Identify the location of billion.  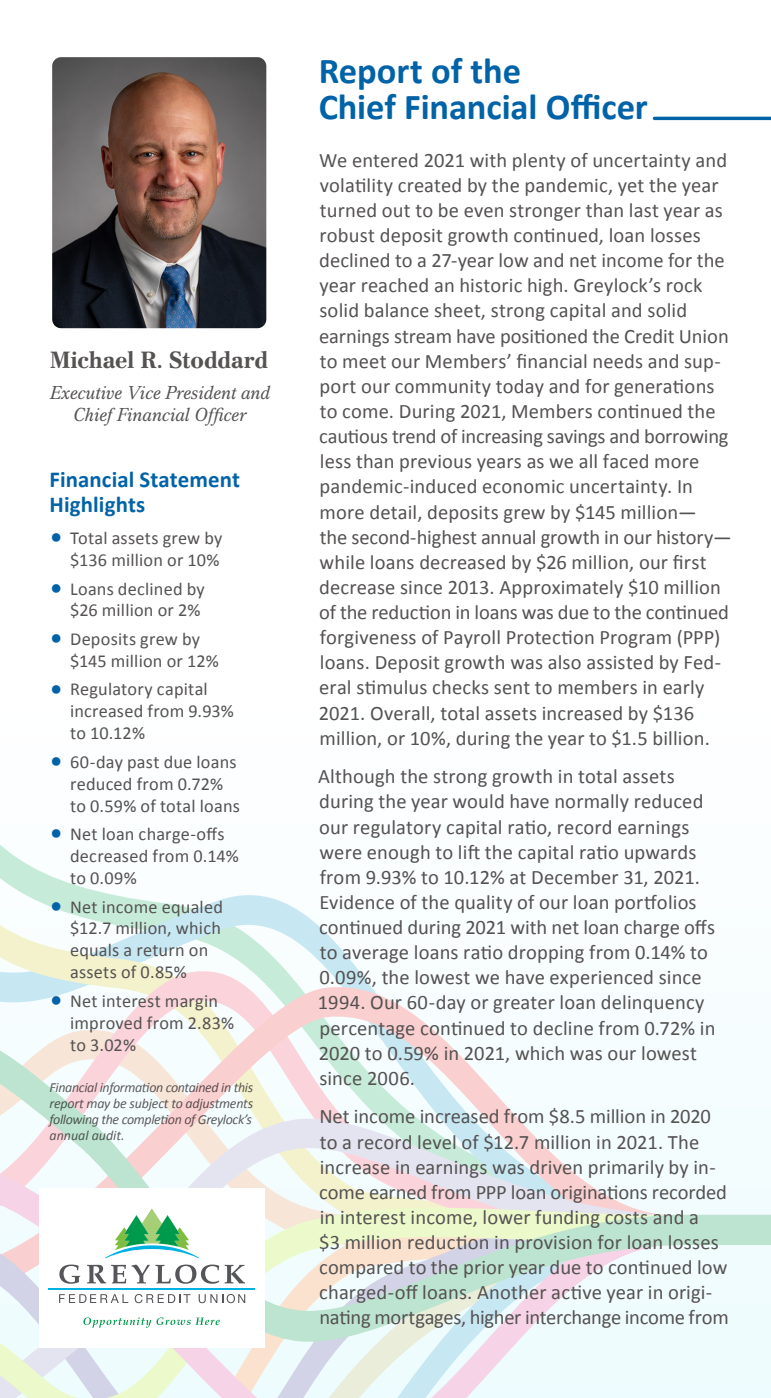
(678, 738).
